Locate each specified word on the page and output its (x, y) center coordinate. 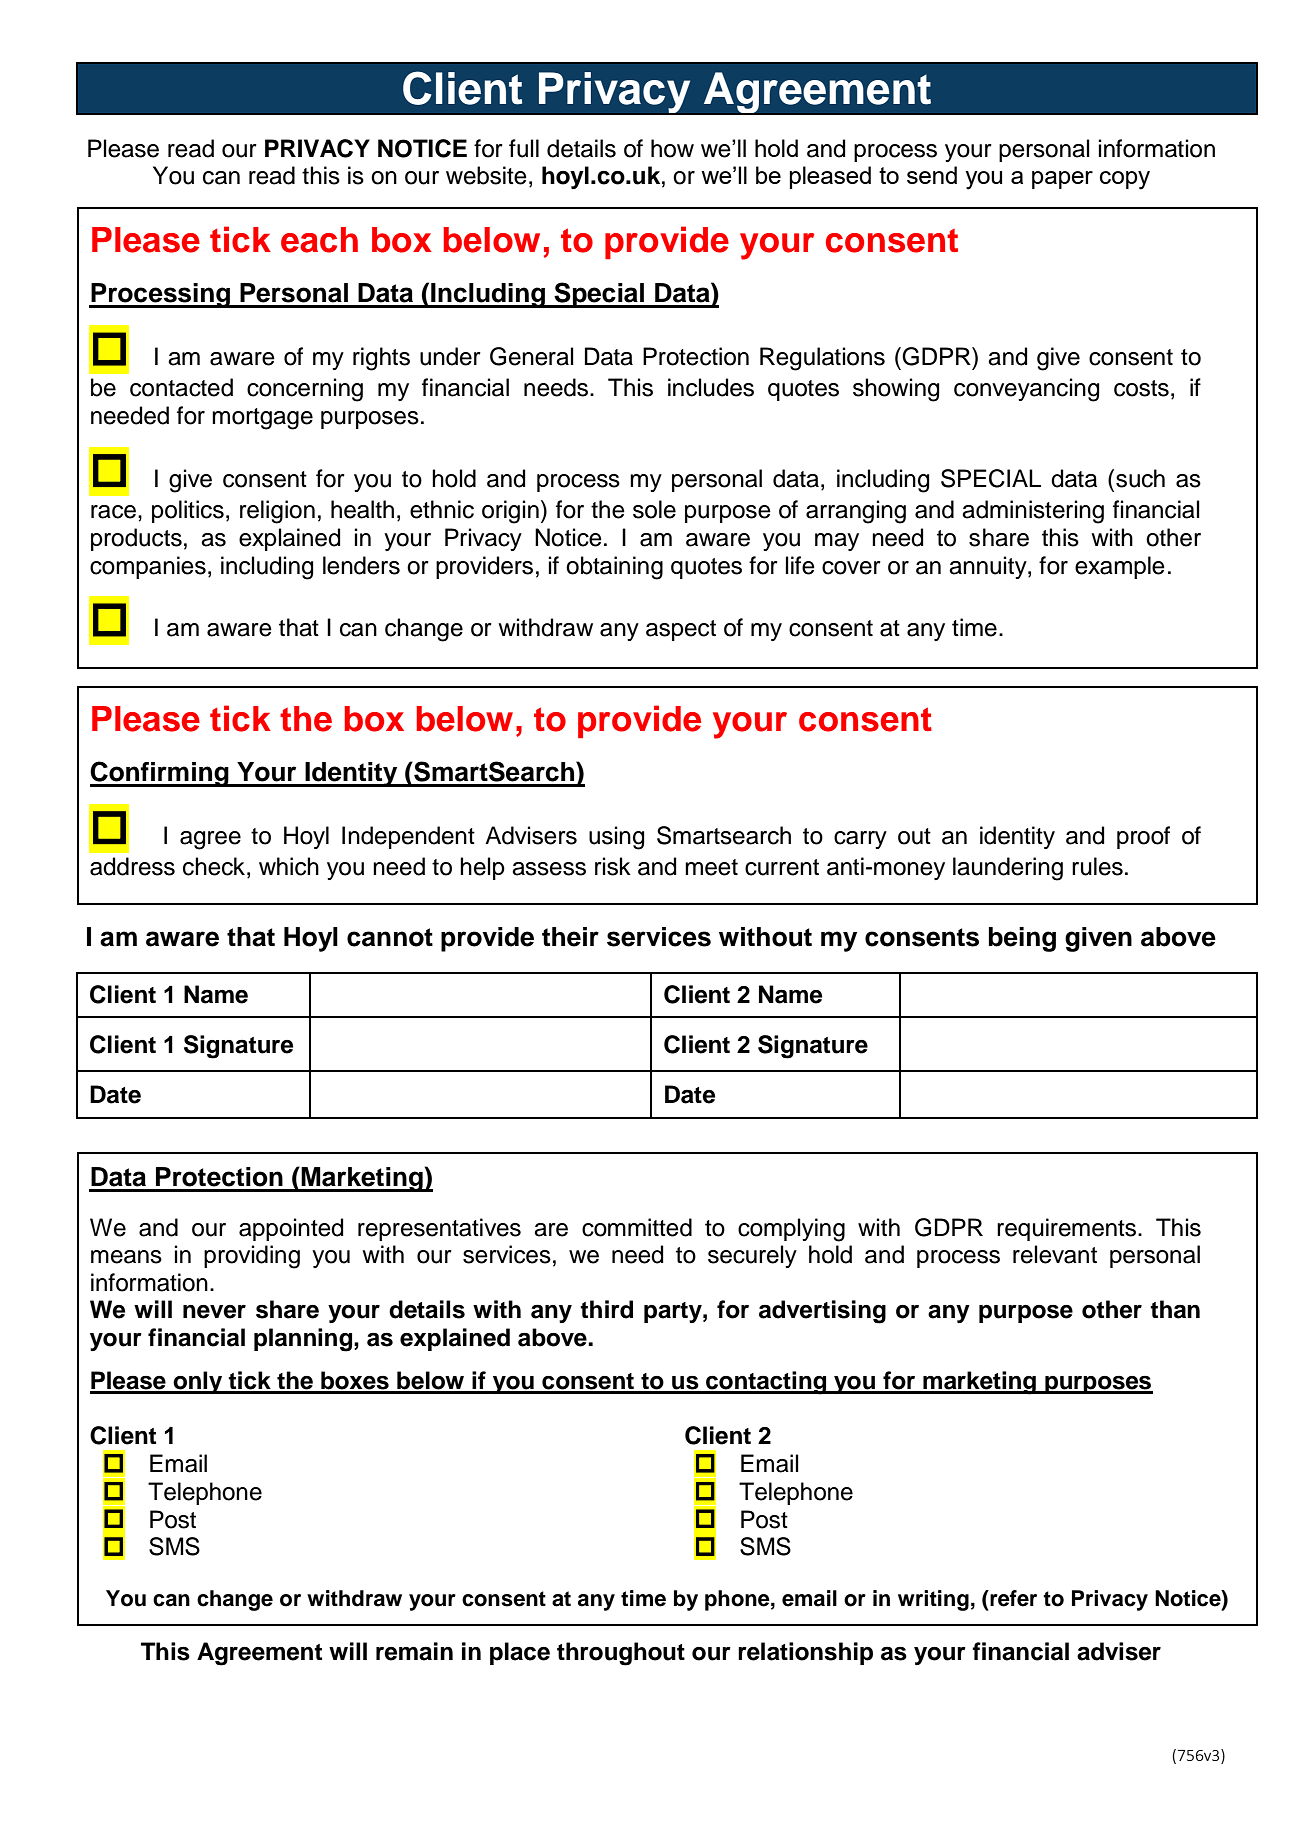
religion (277, 512)
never (214, 1312)
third (606, 1309)
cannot (390, 937)
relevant (1055, 1254)
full (524, 148)
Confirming (160, 774)
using (616, 838)
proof (1143, 837)
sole (654, 509)
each (319, 240)
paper (1062, 180)
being (1022, 939)
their (570, 937)
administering (1033, 512)
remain (414, 1651)
